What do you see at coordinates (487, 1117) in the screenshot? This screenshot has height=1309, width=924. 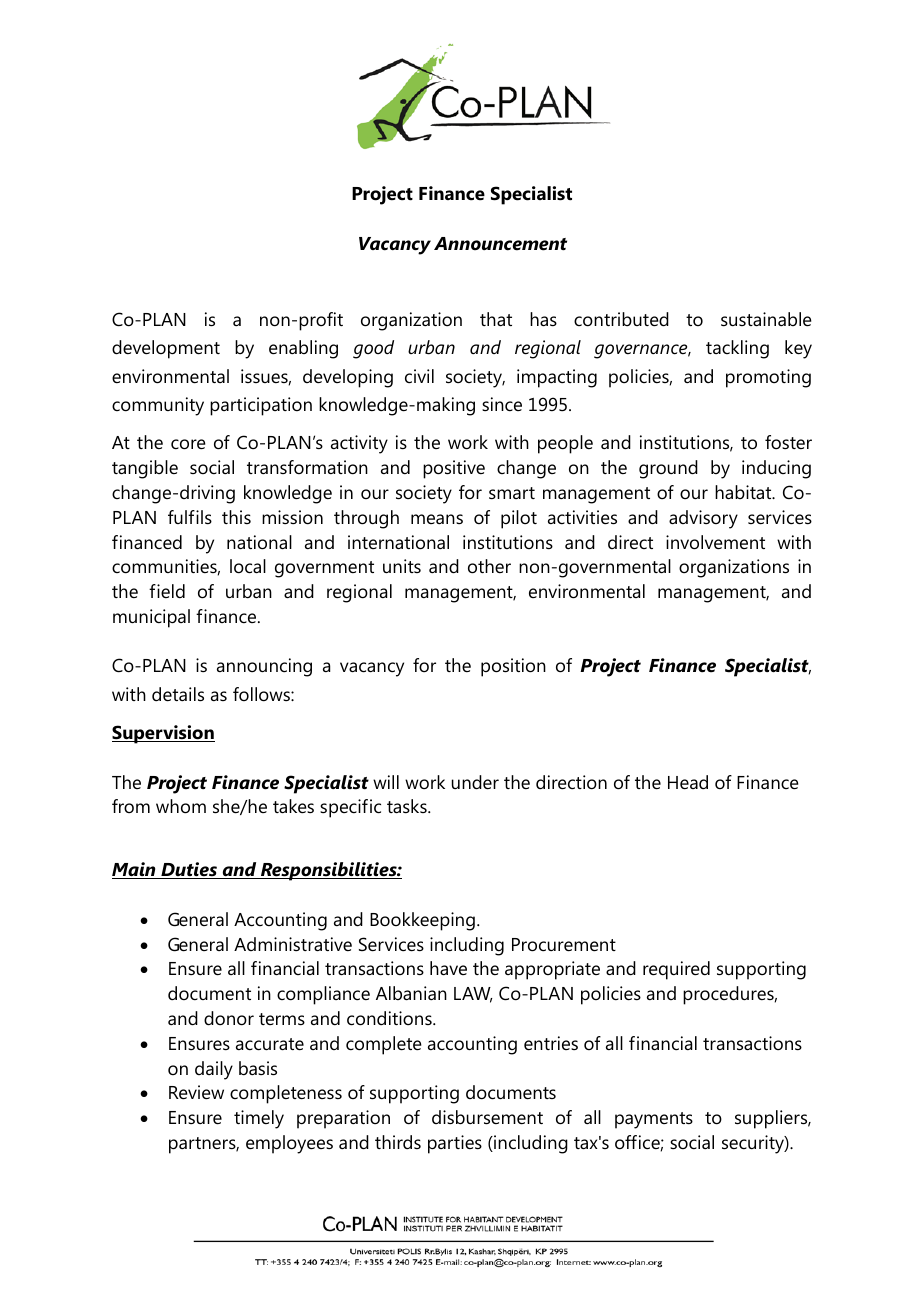 I see `disbursement` at bounding box center [487, 1117].
